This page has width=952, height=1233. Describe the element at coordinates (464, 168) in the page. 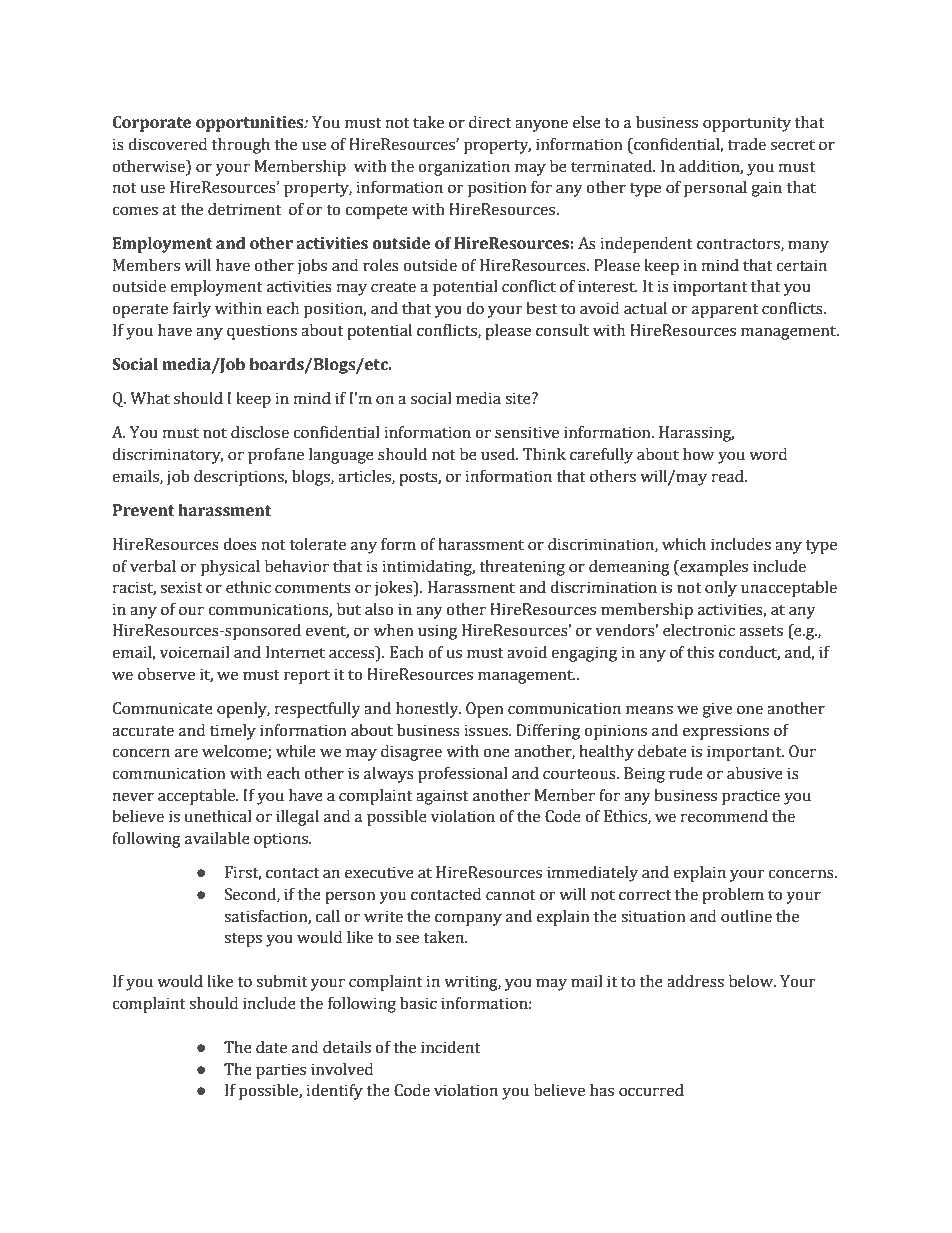

I see `organization` at that location.
